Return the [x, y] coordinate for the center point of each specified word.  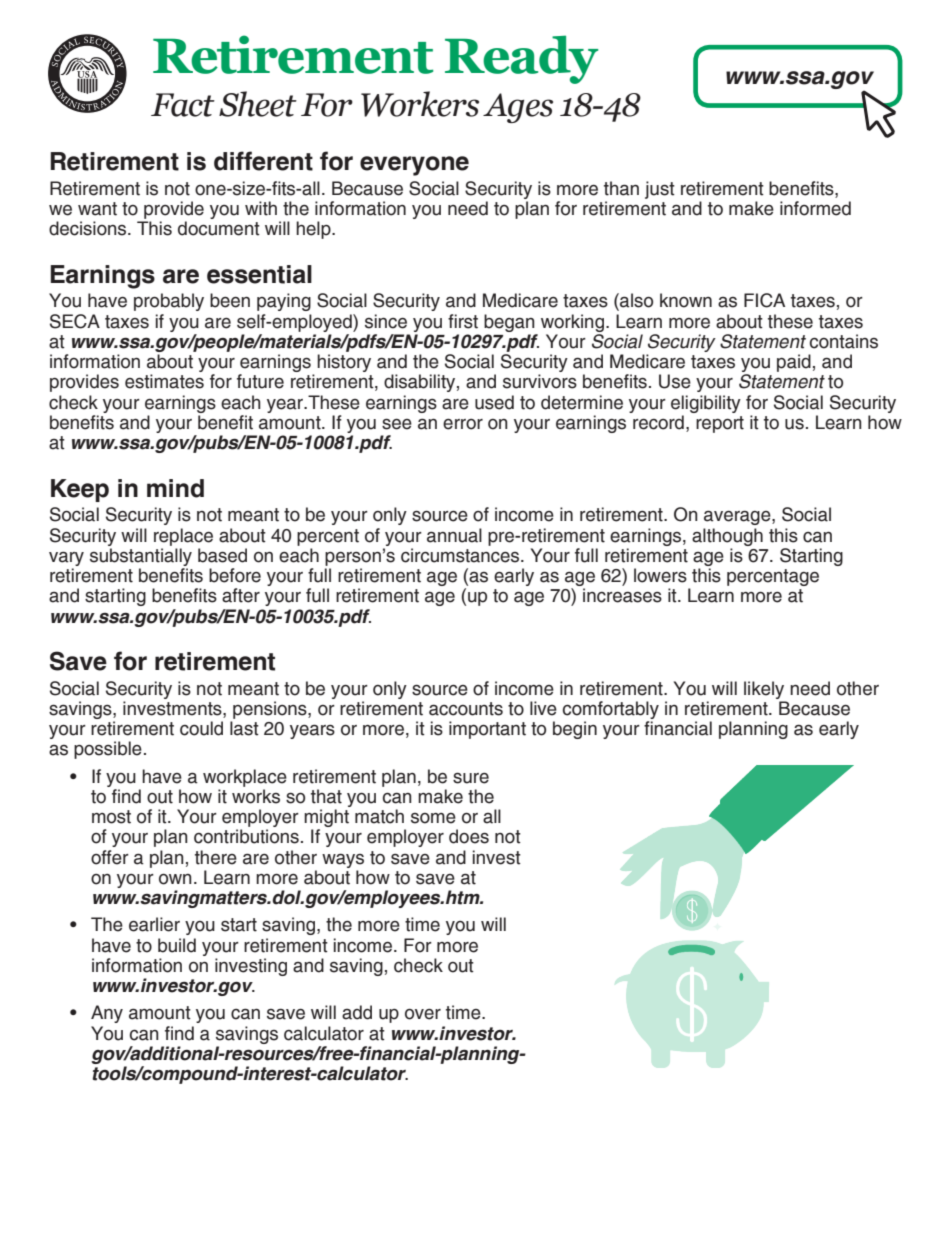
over [423, 1014]
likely [764, 690]
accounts [466, 709]
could [201, 728]
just [660, 190]
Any [107, 1014]
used [494, 402]
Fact [183, 105]
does [469, 836]
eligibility [706, 404]
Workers [420, 104]
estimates [164, 381]
